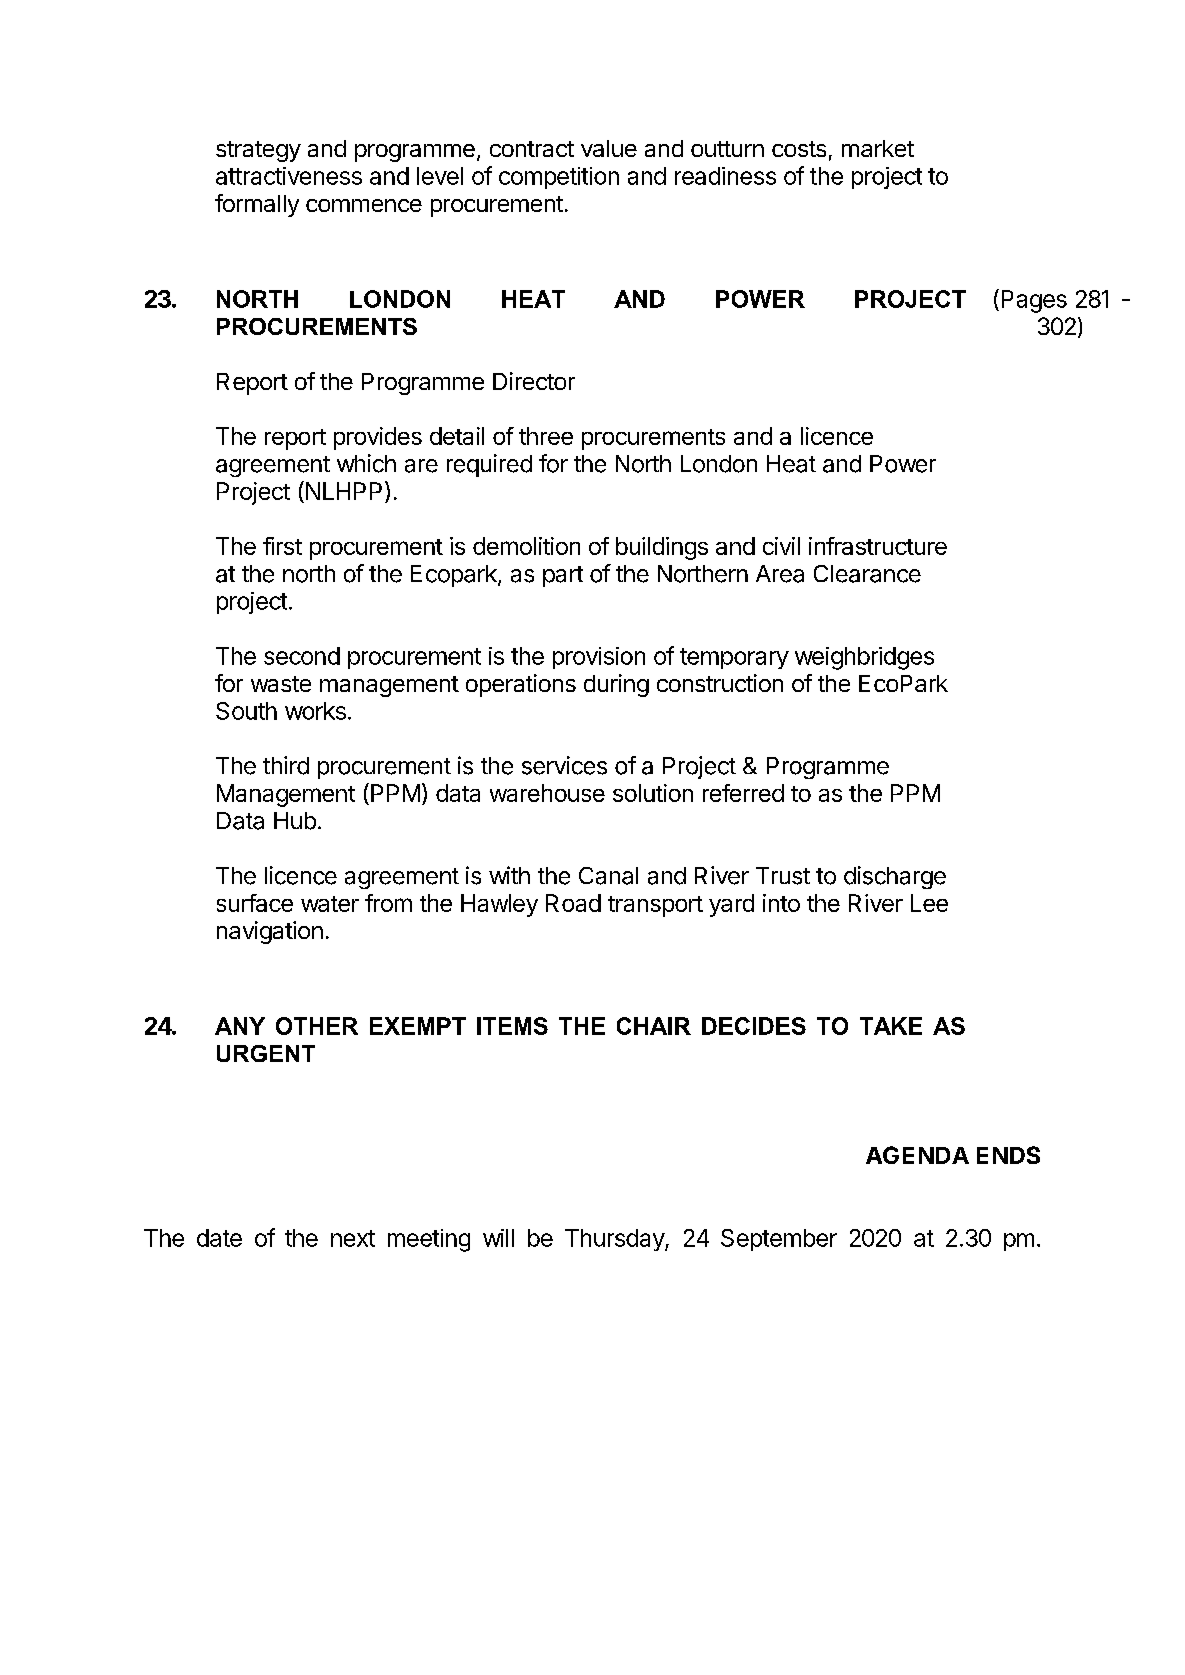 The height and width of the screenshot is (1675, 1185). What do you see at coordinates (282, 546) in the screenshot?
I see `first` at bounding box center [282, 546].
